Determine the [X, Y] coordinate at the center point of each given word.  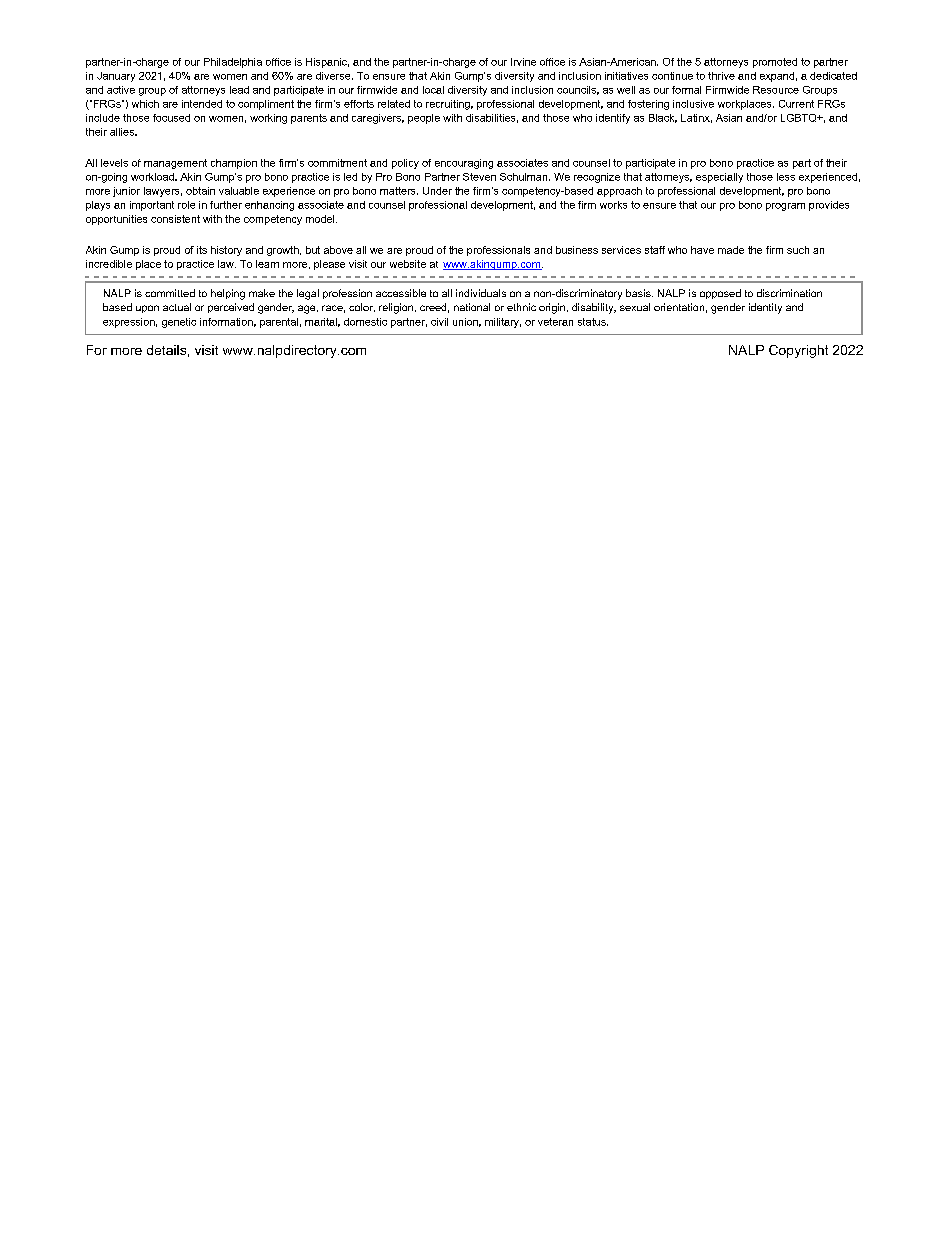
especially [719, 178]
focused [171, 118]
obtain [200, 191]
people [424, 119]
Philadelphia [233, 63]
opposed [720, 294]
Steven [479, 177]
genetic [179, 323]
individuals [481, 293]
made [731, 250]
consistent [175, 219]
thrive [721, 76]
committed [170, 293]
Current [796, 104]
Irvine [523, 62]
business [577, 250]
